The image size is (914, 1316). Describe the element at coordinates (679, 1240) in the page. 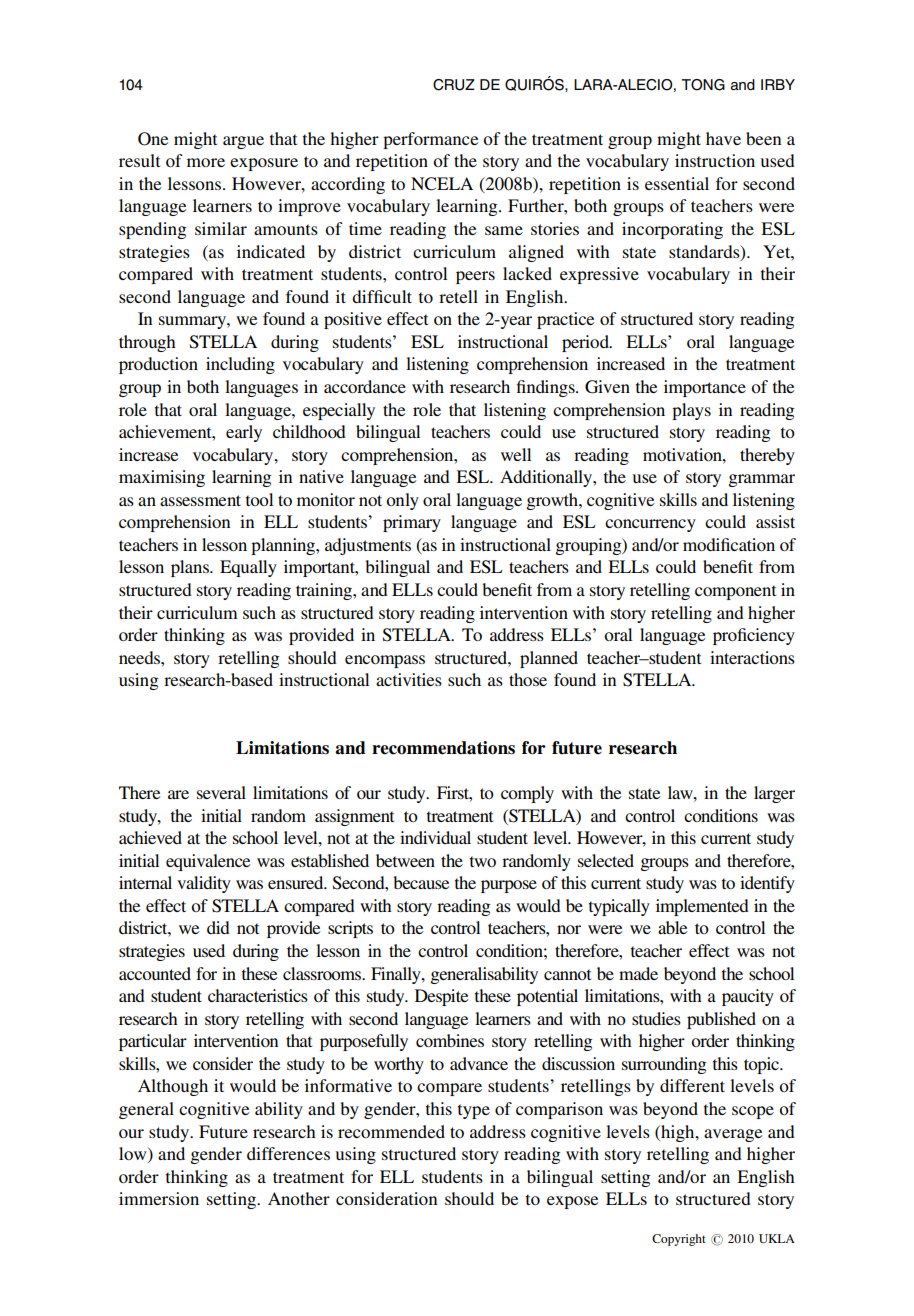

I see `Copyright` at that location.
